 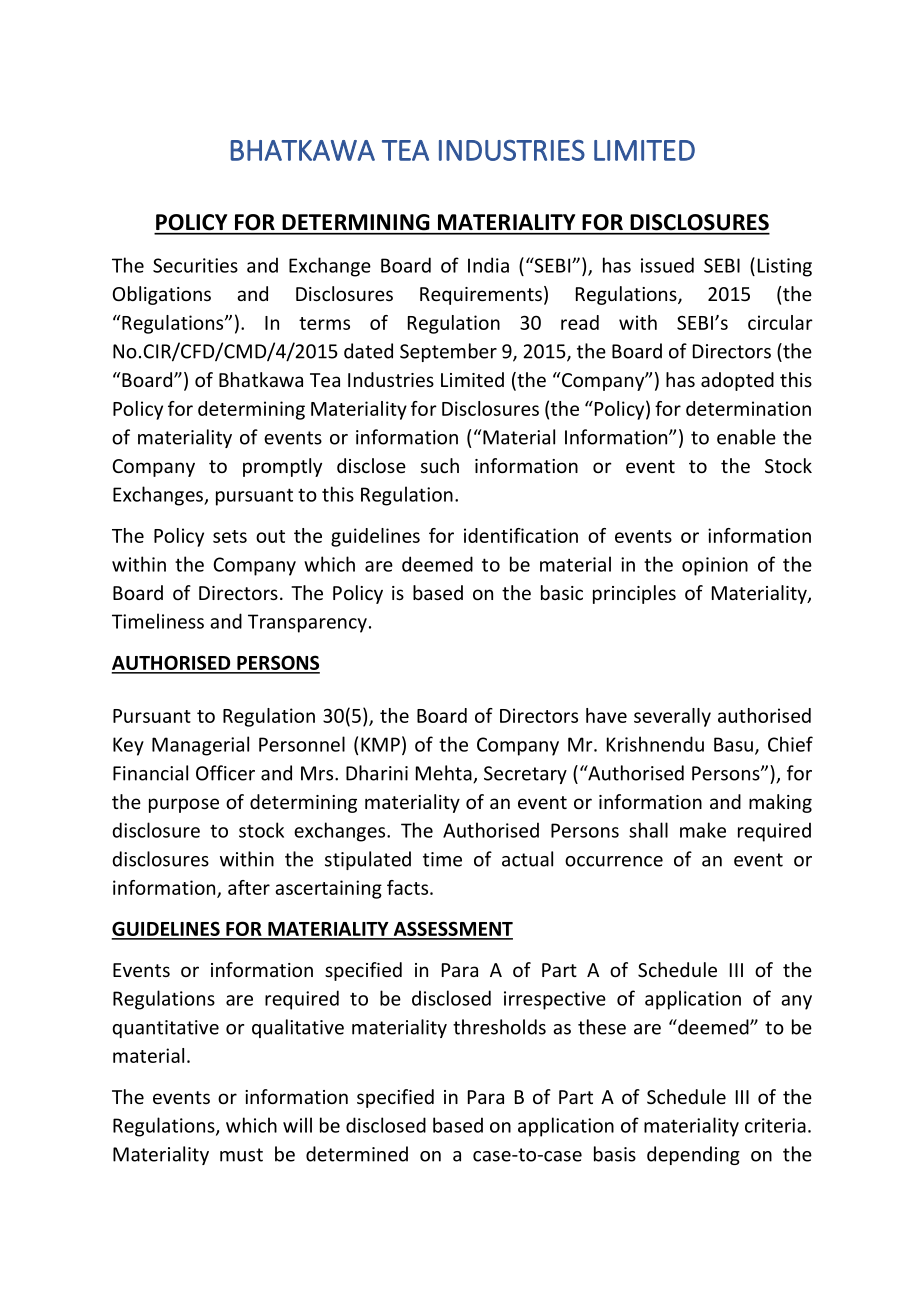 I want to click on must, so click(x=241, y=1155).
